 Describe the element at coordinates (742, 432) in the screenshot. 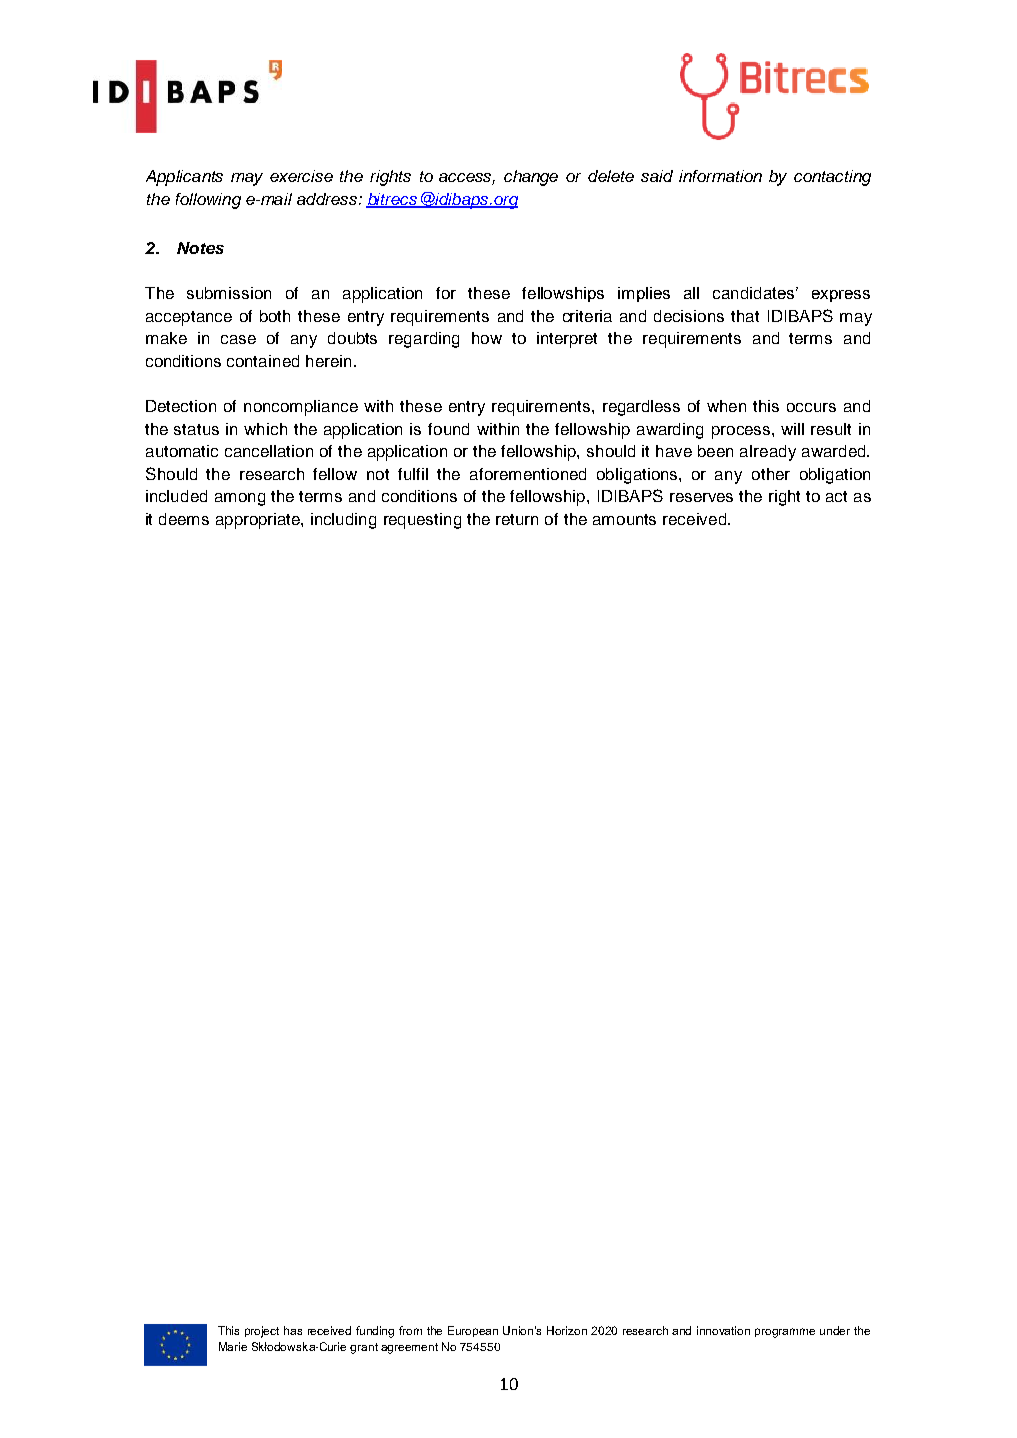

I see `process` at that location.
